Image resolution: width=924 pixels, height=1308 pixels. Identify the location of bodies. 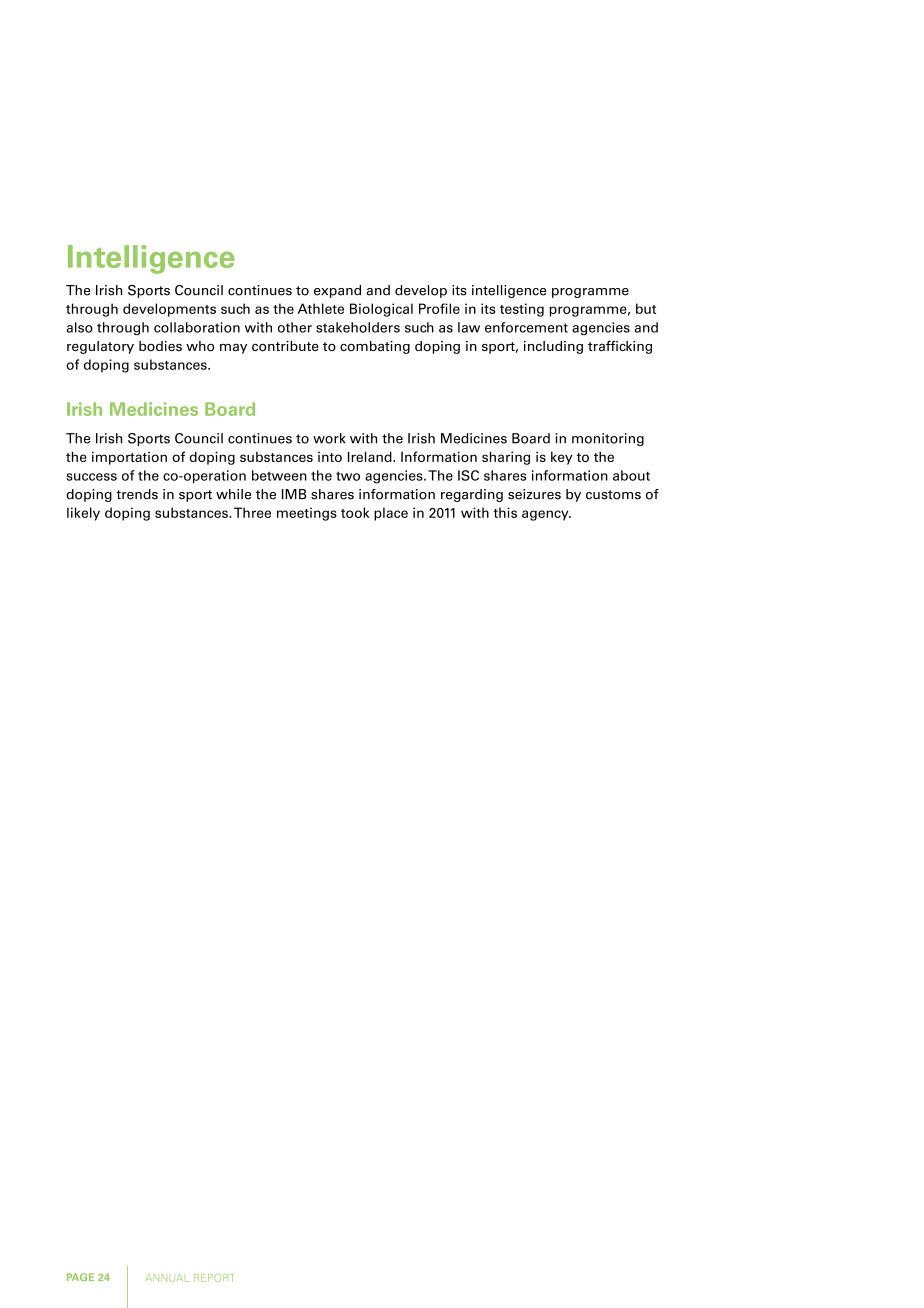
(160, 346).
